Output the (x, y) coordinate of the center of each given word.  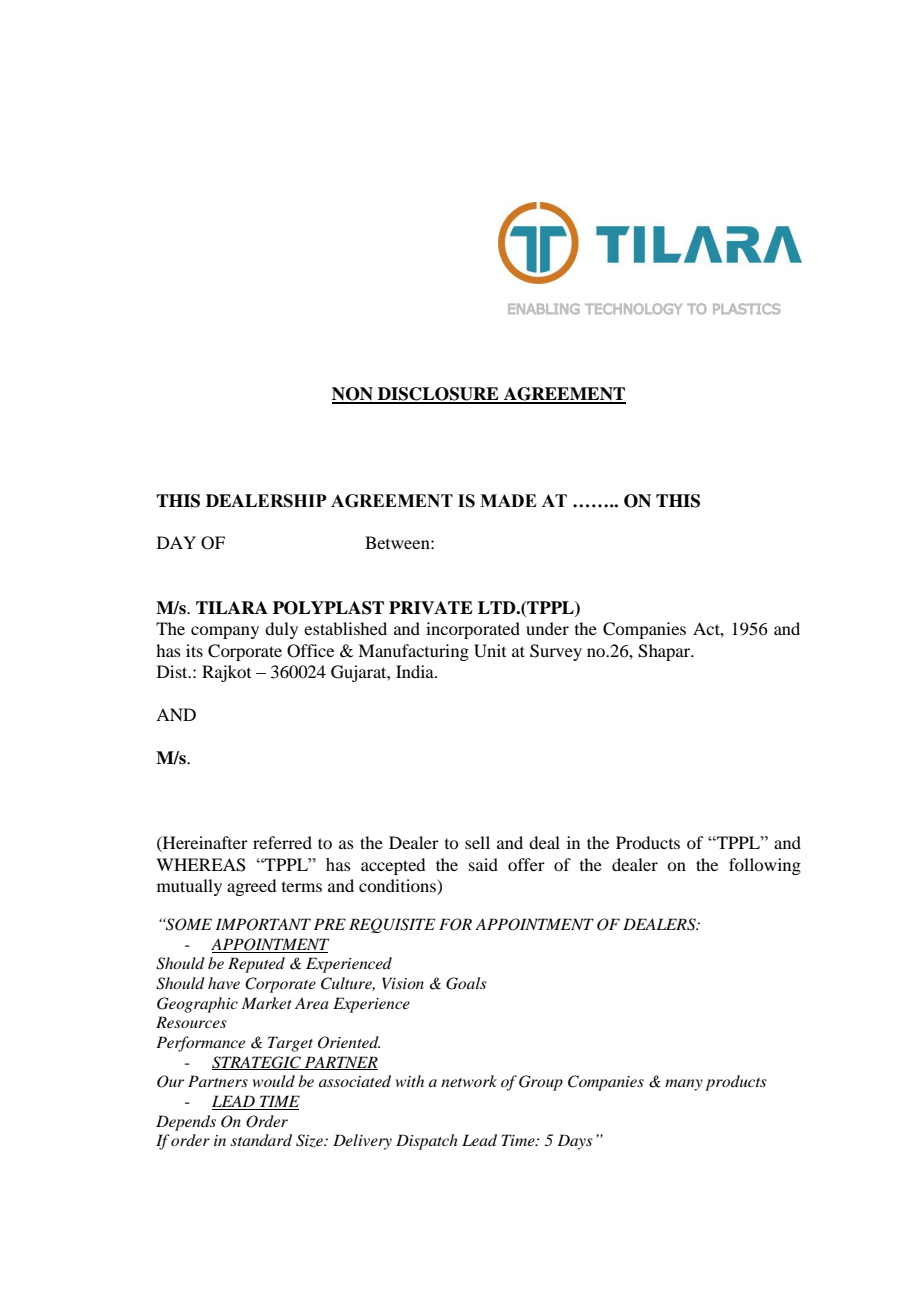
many (684, 1085)
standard (261, 1140)
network (469, 1081)
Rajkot (226, 673)
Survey (556, 652)
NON (353, 395)
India (416, 671)
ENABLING (544, 309)
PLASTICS (747, 309)
